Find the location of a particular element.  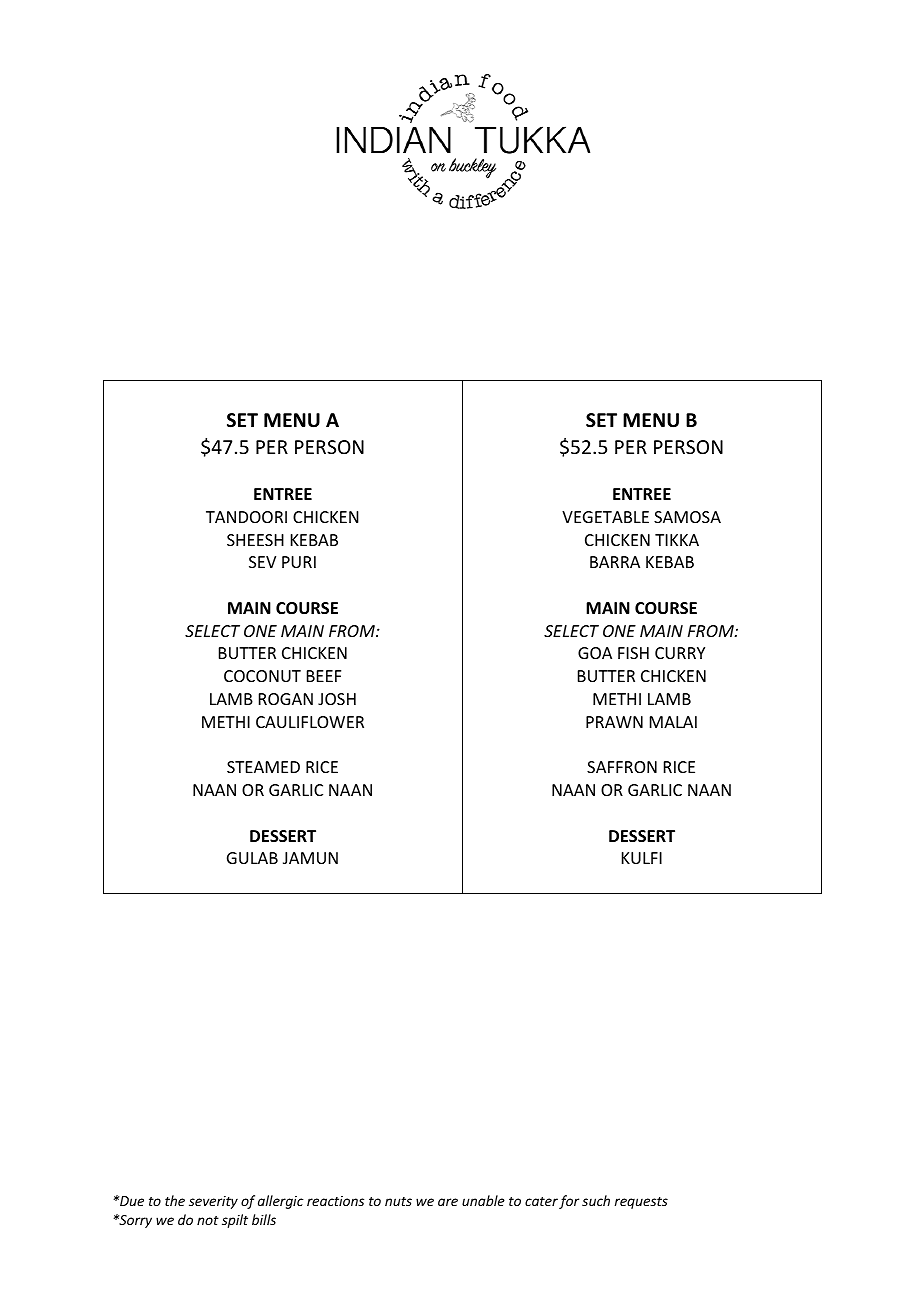

are is located at coordinates (448, 1202).
